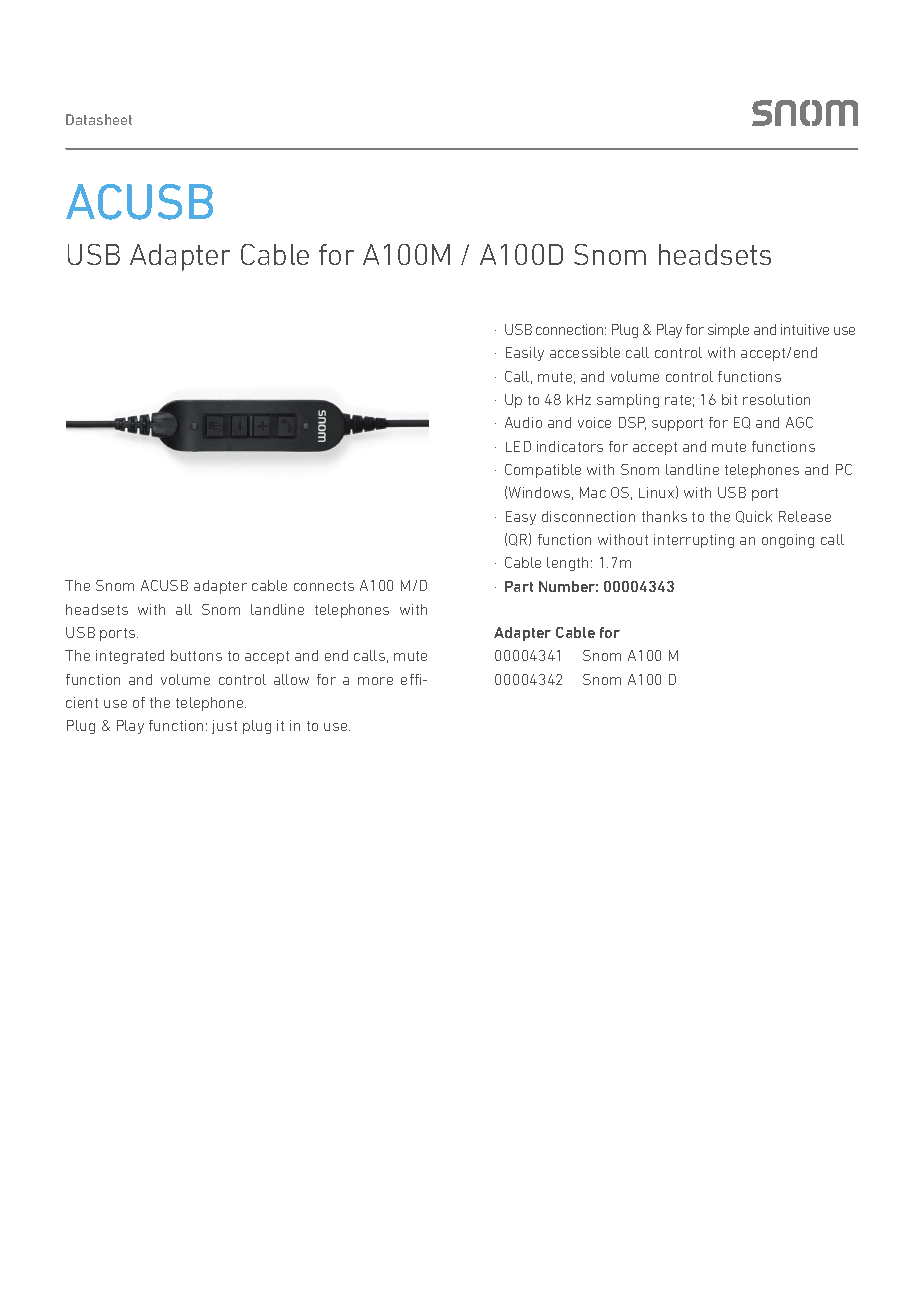  I want to click on intuitive, so click(805, 329).
